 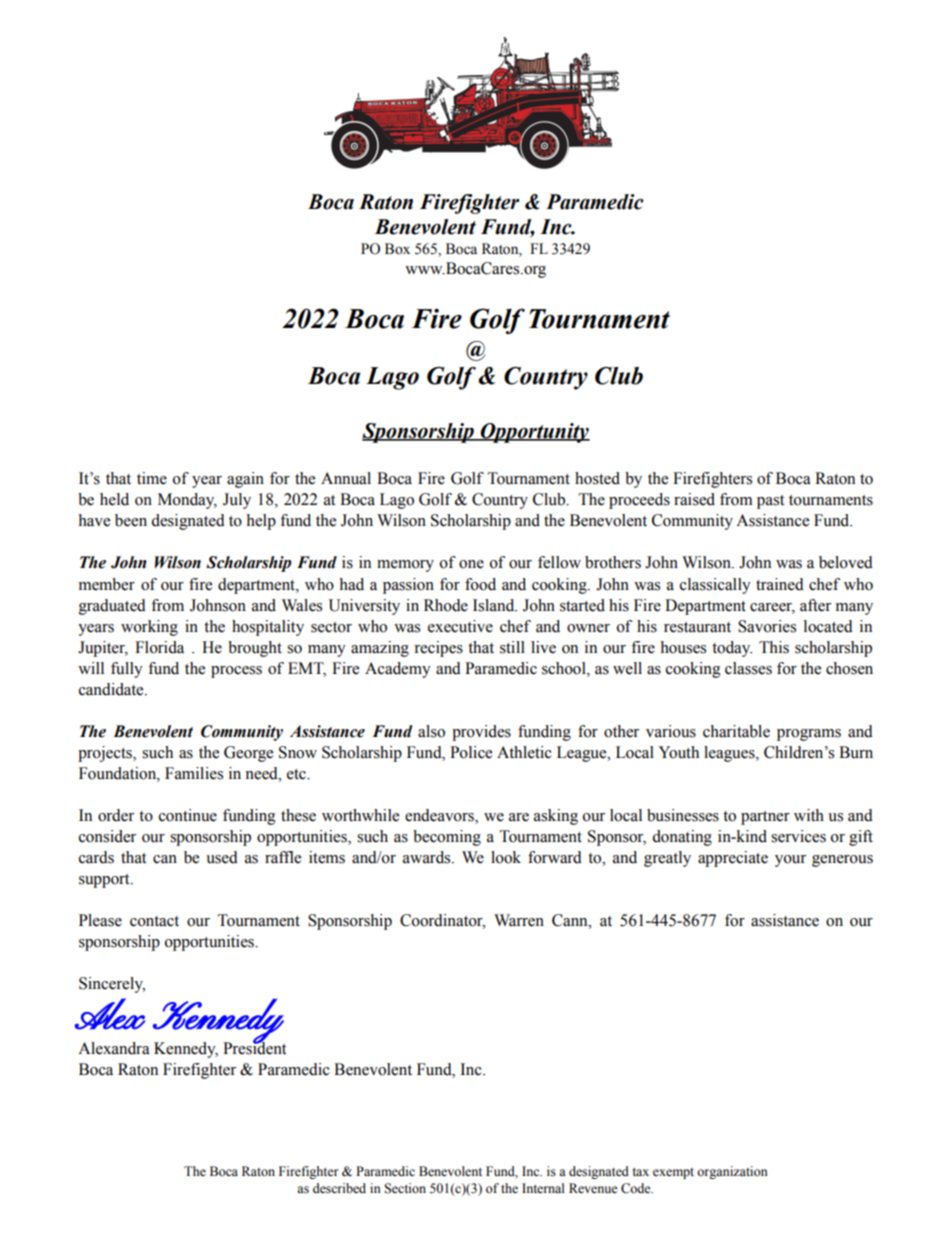 What do you see at coordinates (222, 857) in the document?
I see `used` at bounding box center [222, 857].
